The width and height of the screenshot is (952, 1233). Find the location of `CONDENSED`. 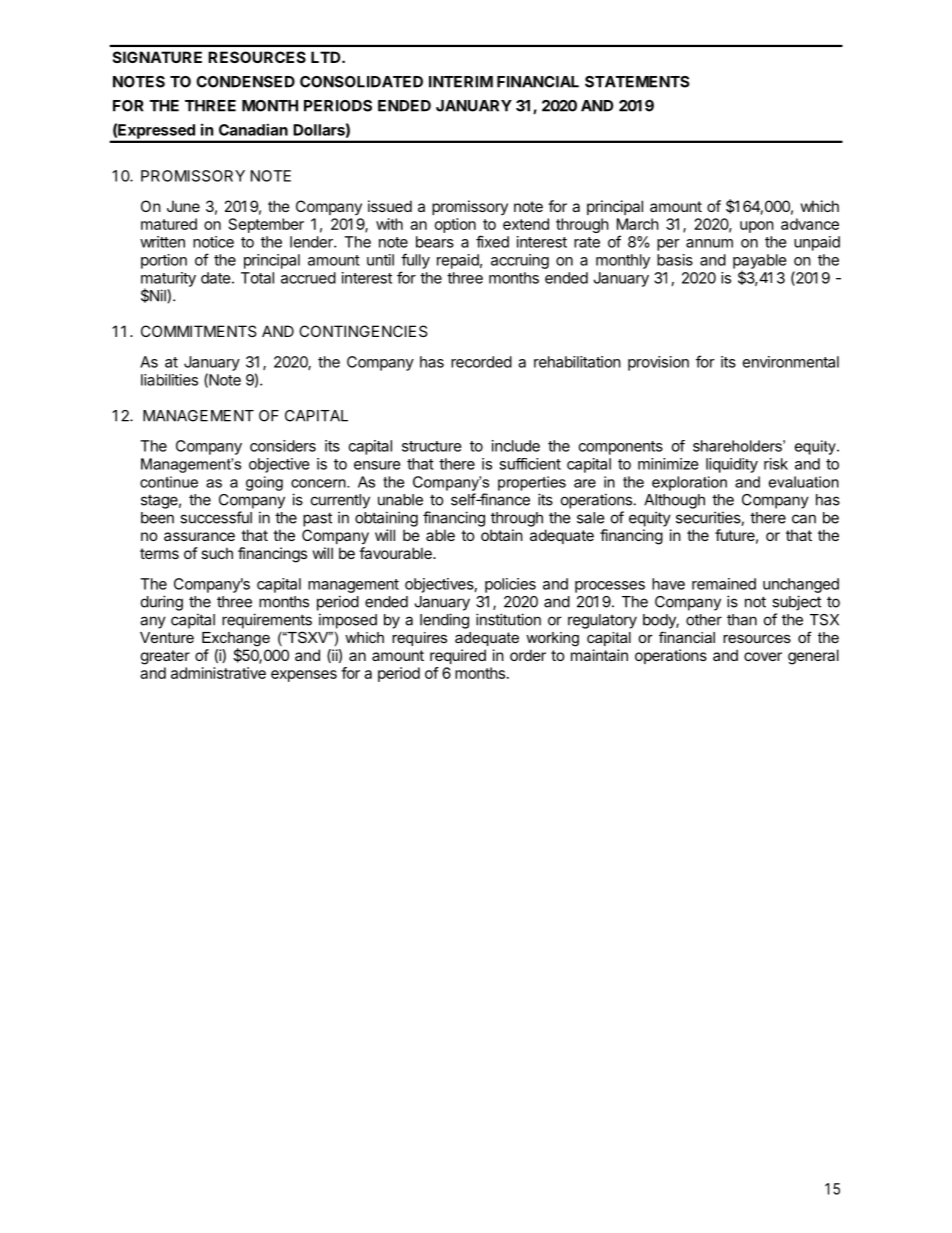

CONDENSED is located at coordinates (245, 82).
